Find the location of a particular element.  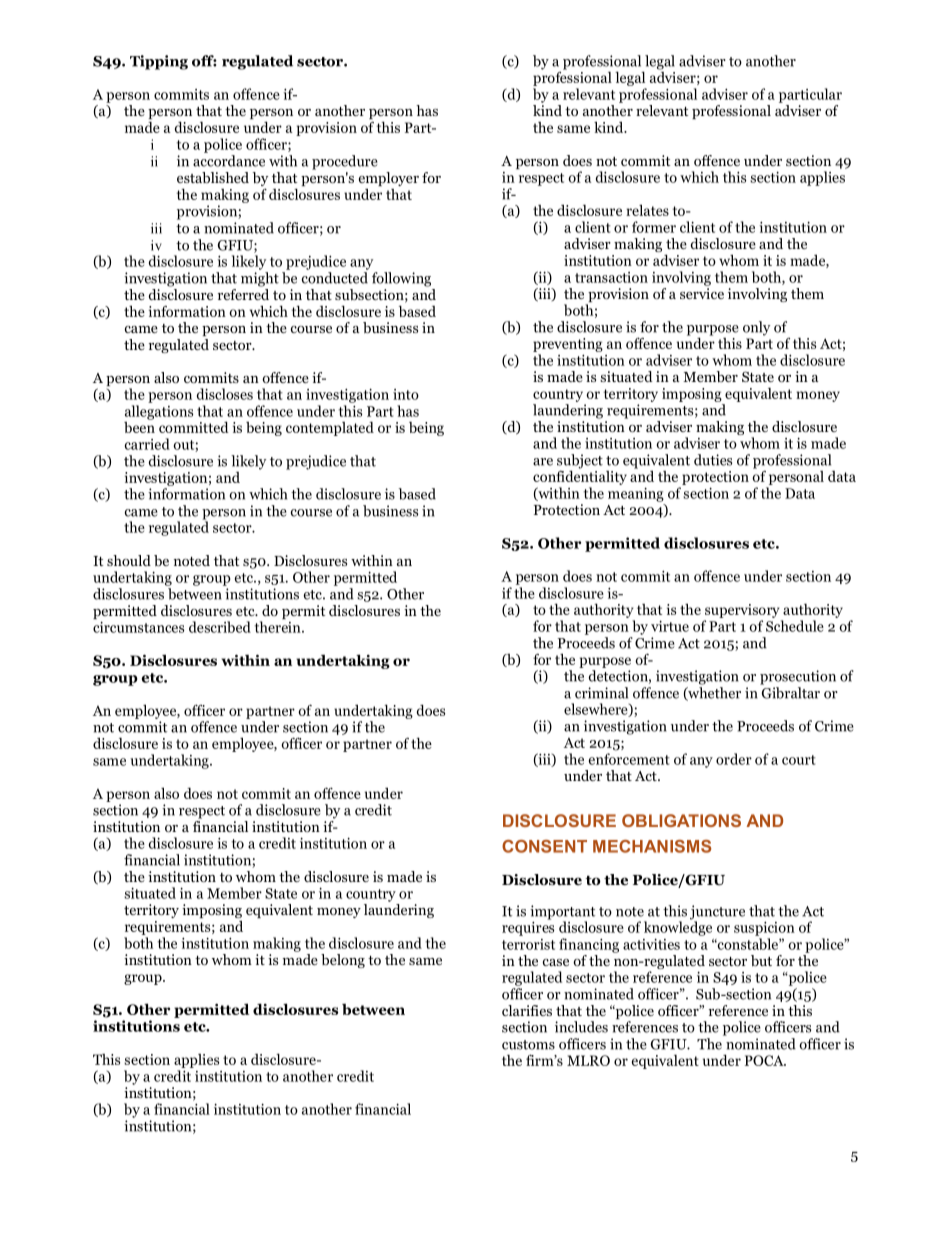

supervisory is located at coordinates (742, 611).
